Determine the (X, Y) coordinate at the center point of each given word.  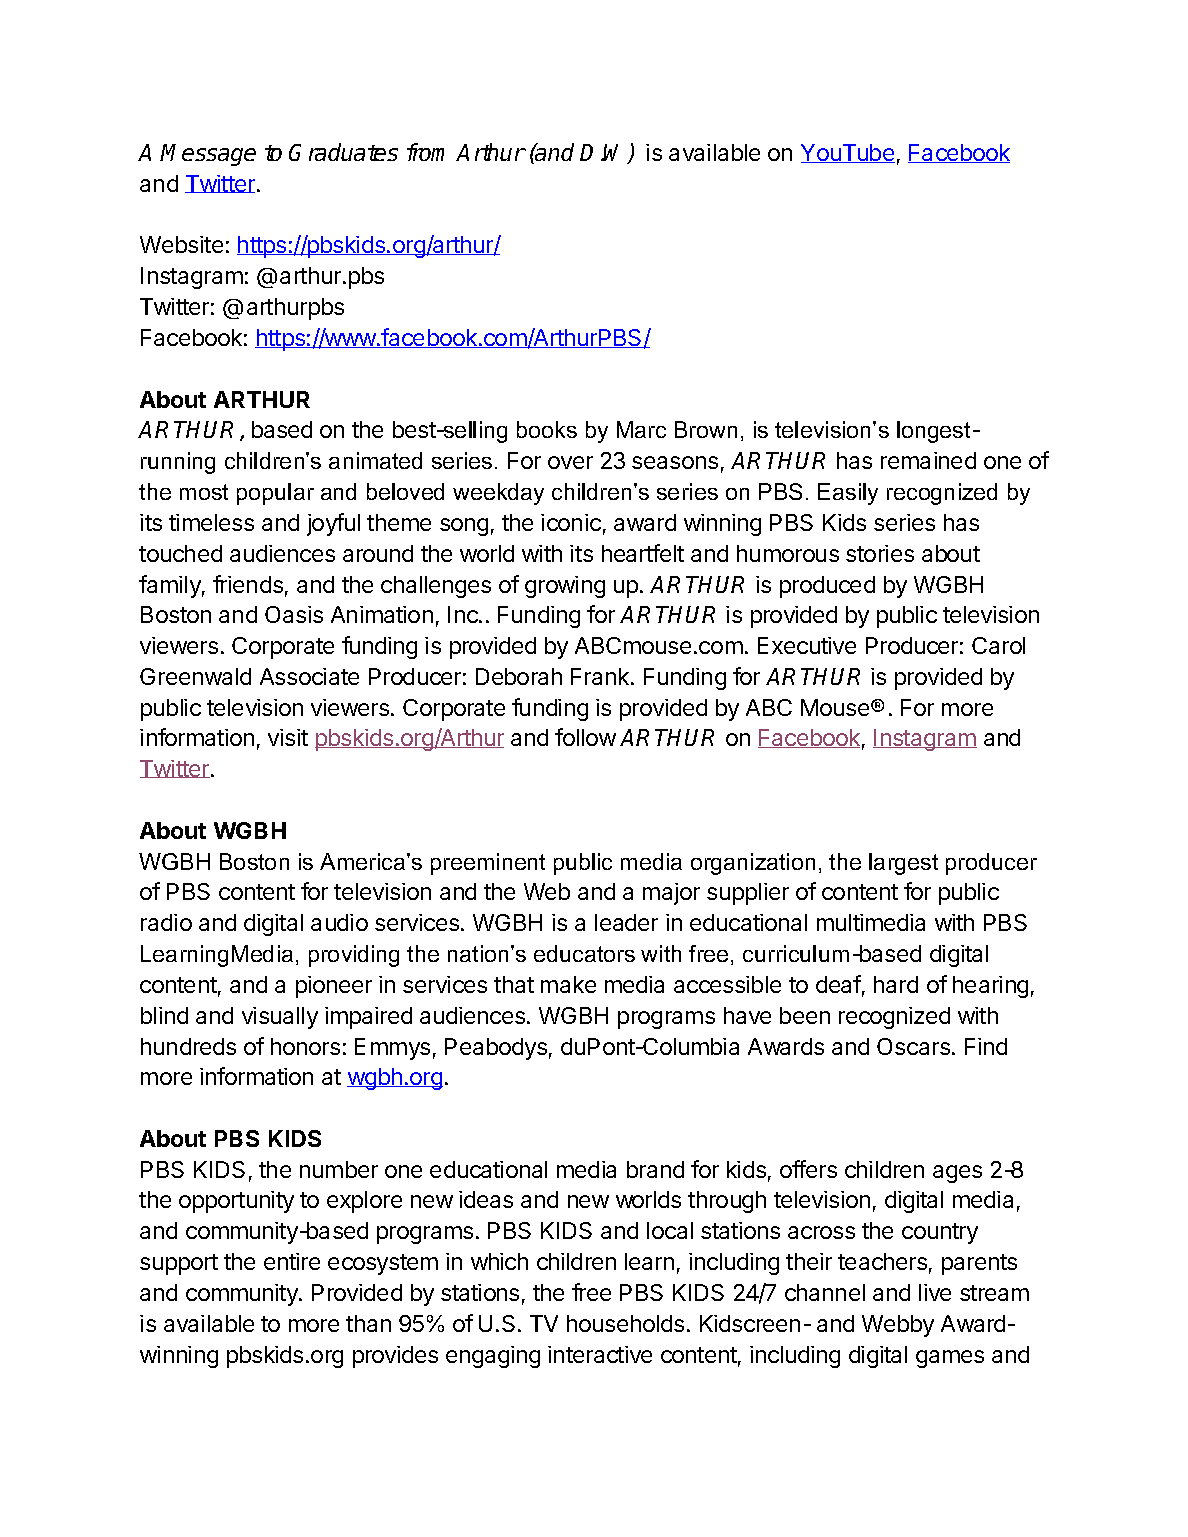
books (547, 429)
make (568, 984)
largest (903, 864)
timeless (211, 522)
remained (928, 460)
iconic (571, 522)
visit (288, 737)
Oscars (913, 1046)
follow (585, 737)
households (625, 1323)
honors (305, 1046)
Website (181, 244)
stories (880, 553)
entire (292, 1261)
